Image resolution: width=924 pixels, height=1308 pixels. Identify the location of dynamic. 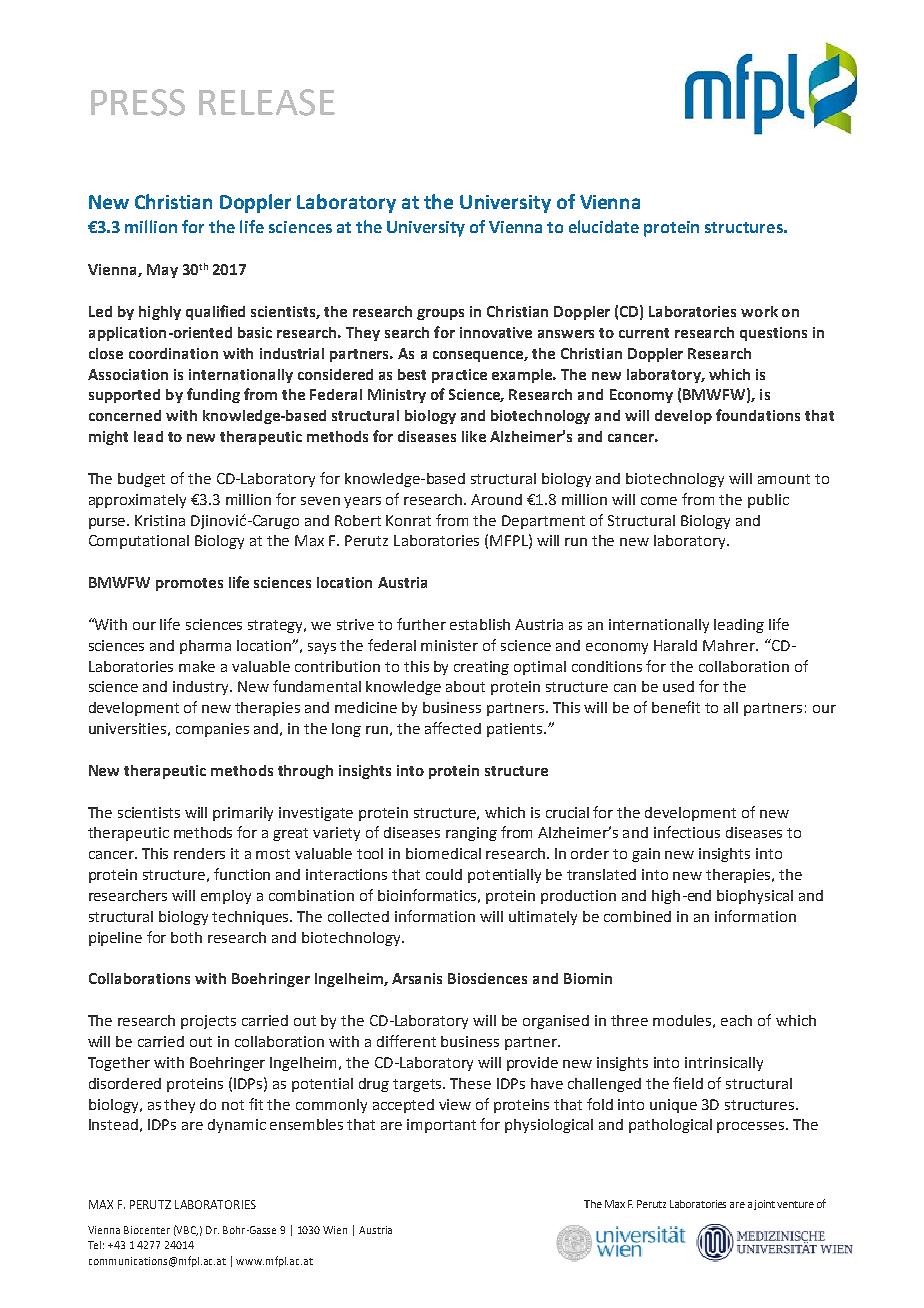
(237, 1126).
